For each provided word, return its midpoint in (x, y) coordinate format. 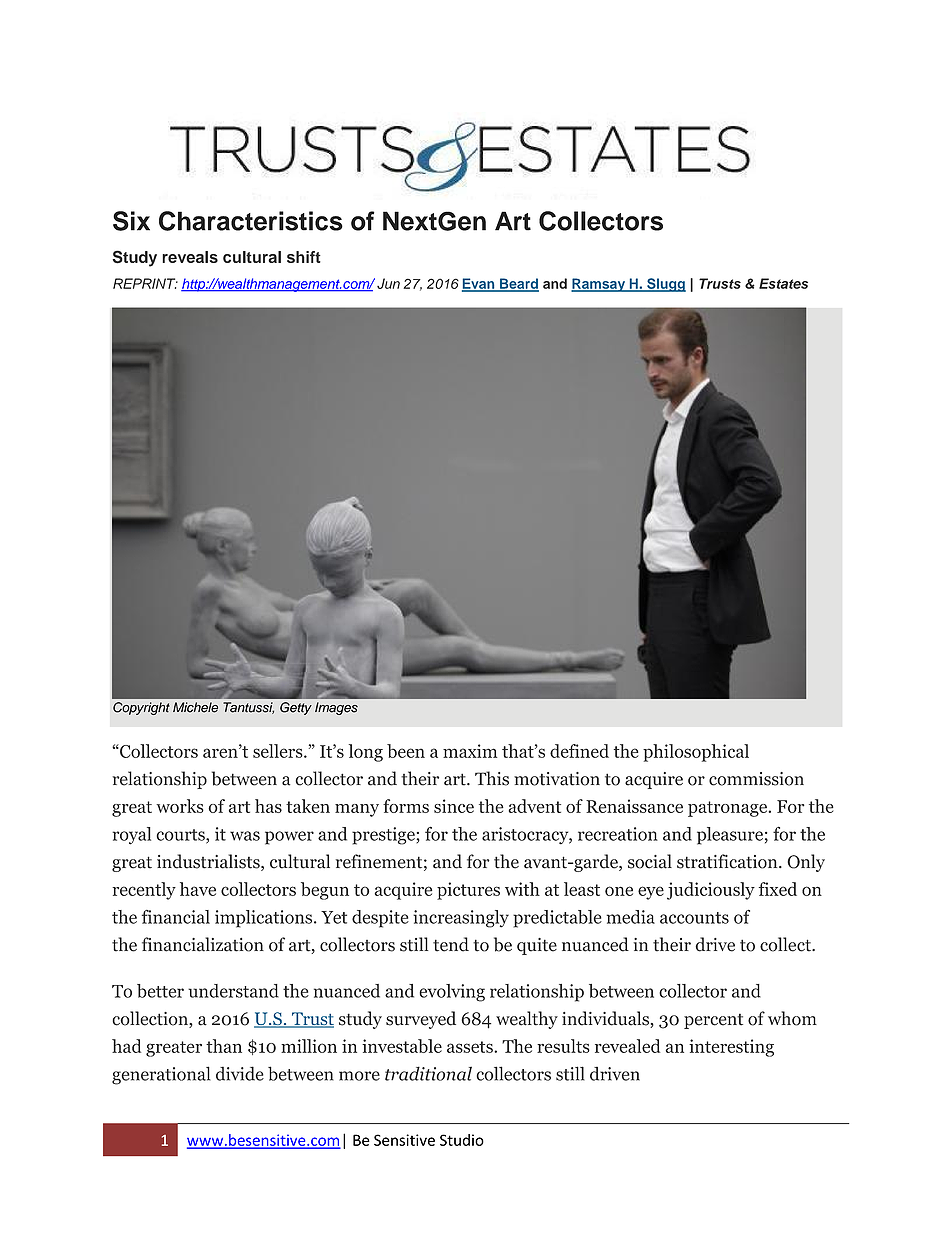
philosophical (696, 753)
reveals (190, 257)
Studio (462, 1140)
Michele (195, 707)
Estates (783, 283)
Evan (479, 284)
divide (240, 1073)
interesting (731, 1048)
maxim (470, 751)
